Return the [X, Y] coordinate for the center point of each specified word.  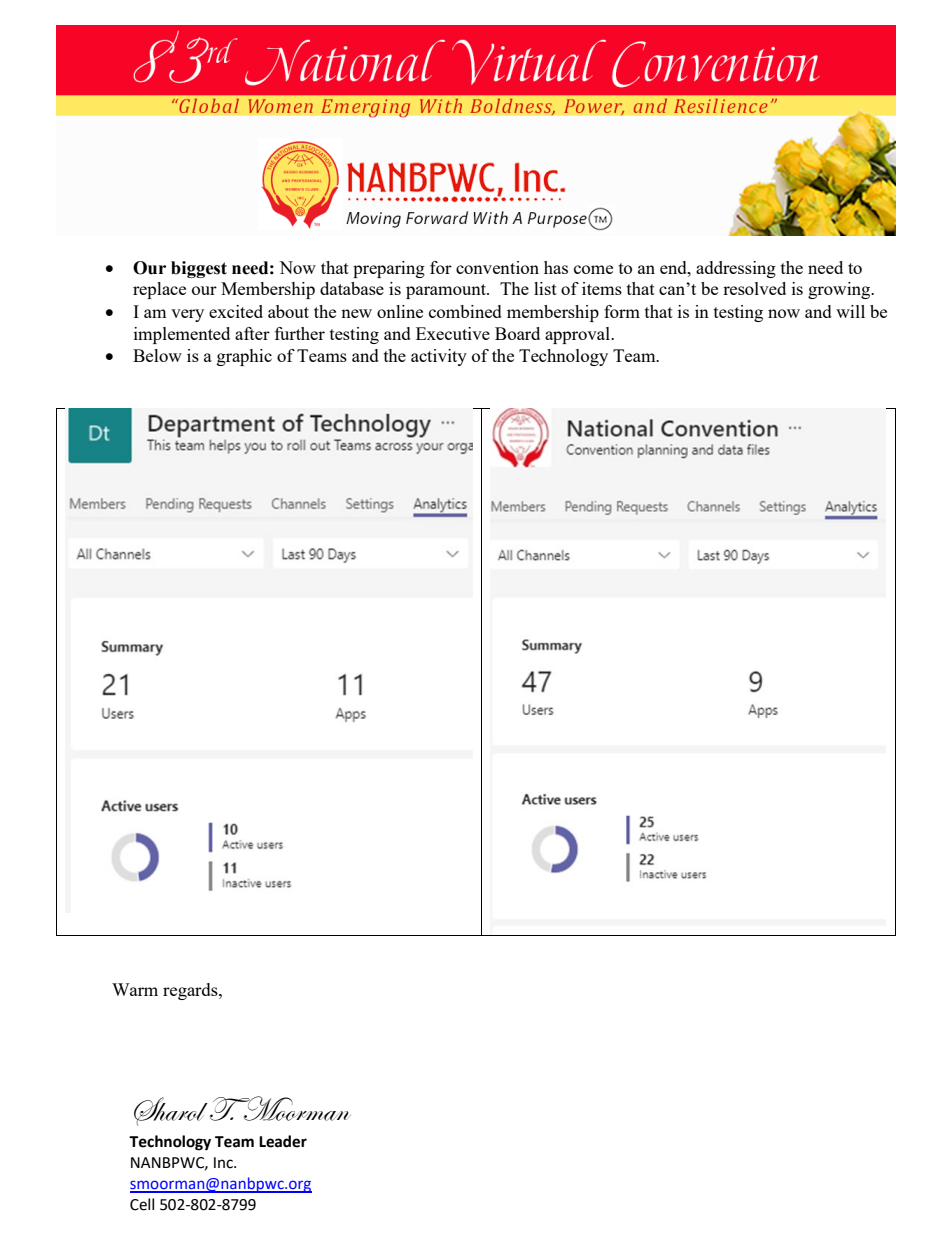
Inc [224, 1163]
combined [465, 311]
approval [578, 335]
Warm [135, 989]
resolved [754, 288]
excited [236, 311]
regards [191, 991]
